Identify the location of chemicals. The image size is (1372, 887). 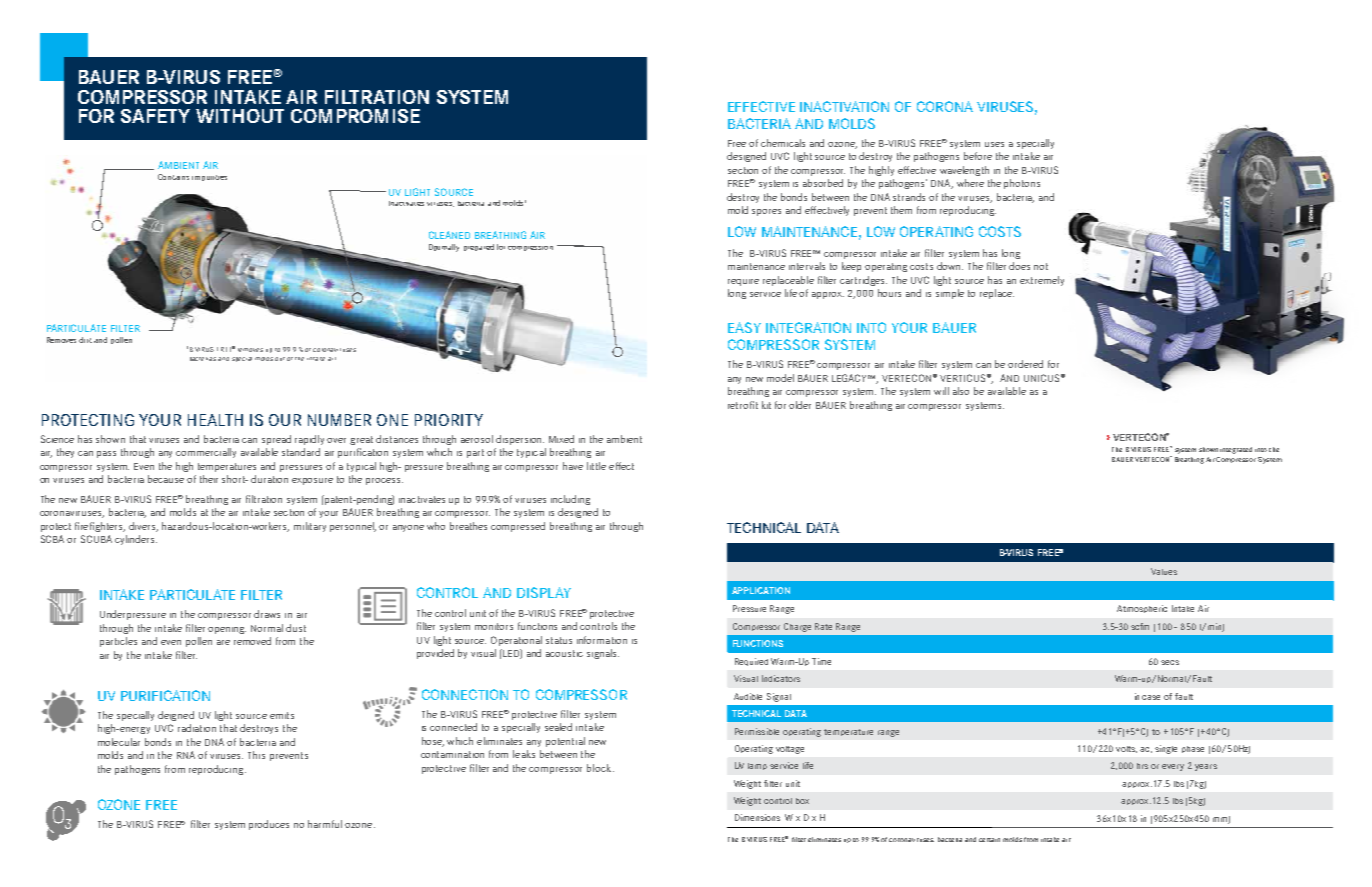
(783, 143).
